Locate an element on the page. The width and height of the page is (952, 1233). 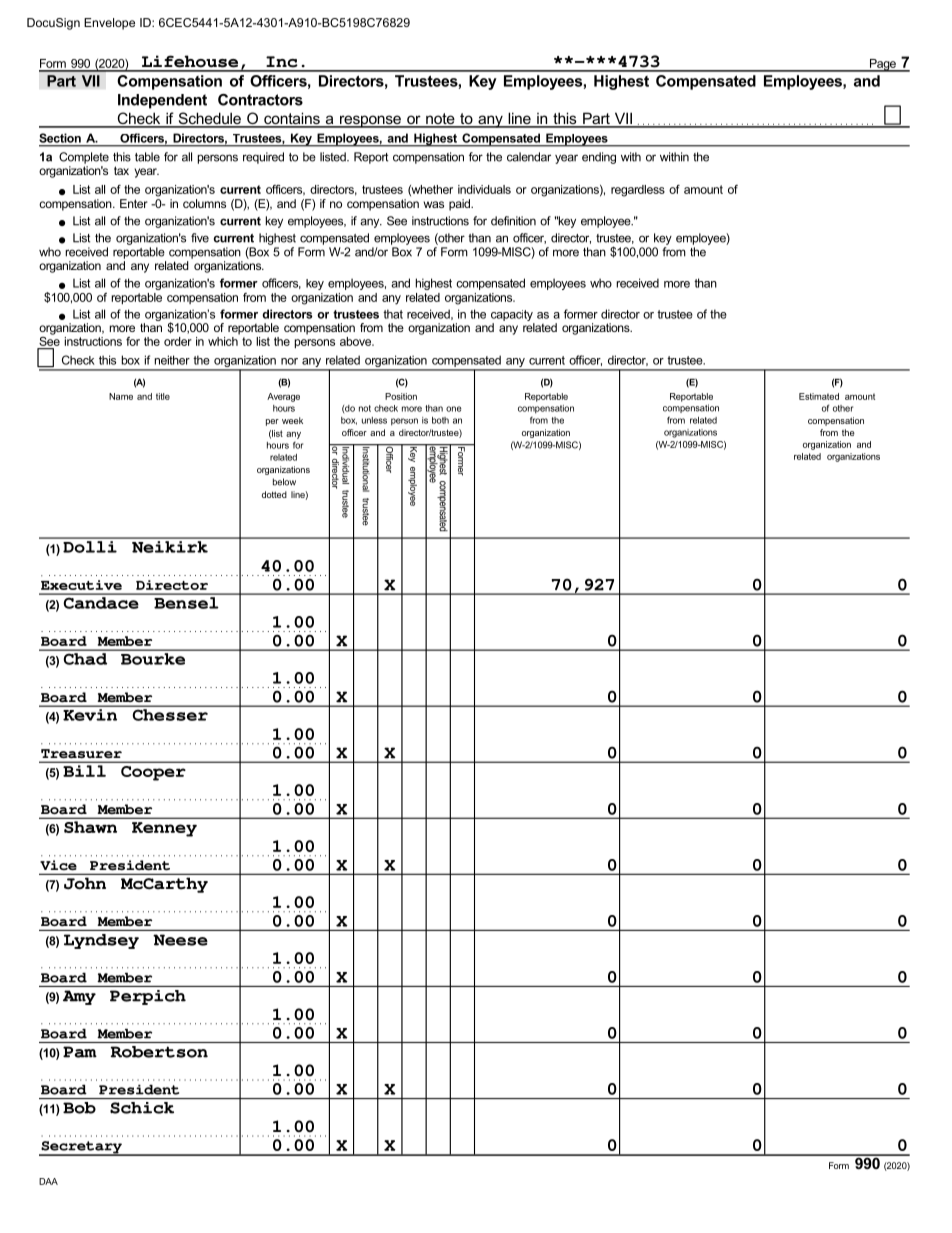
Estimated is located at coordinates (819, 396).
